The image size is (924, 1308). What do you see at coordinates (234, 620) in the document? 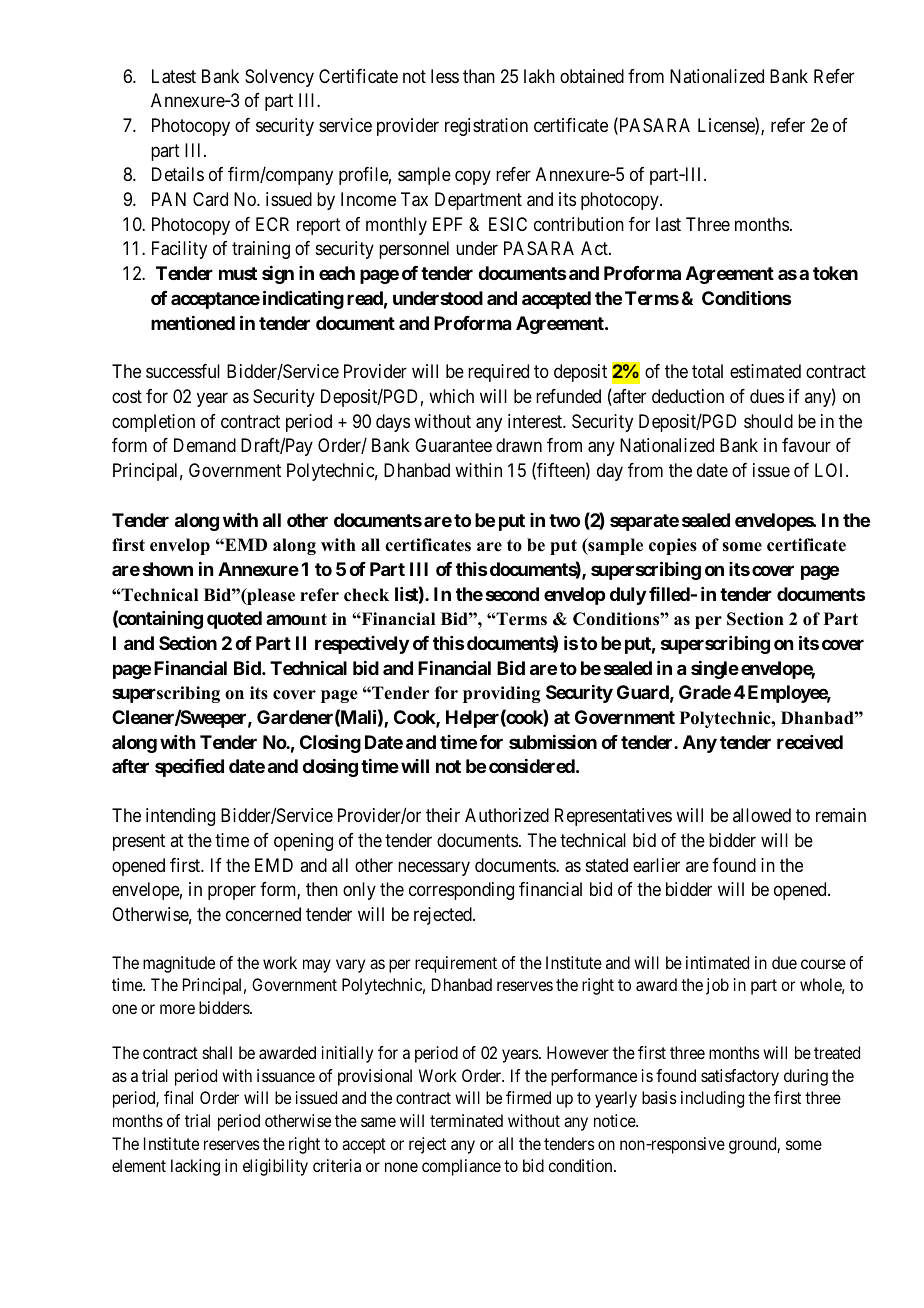
I see `quoted` at bounding box center [234, 620].
